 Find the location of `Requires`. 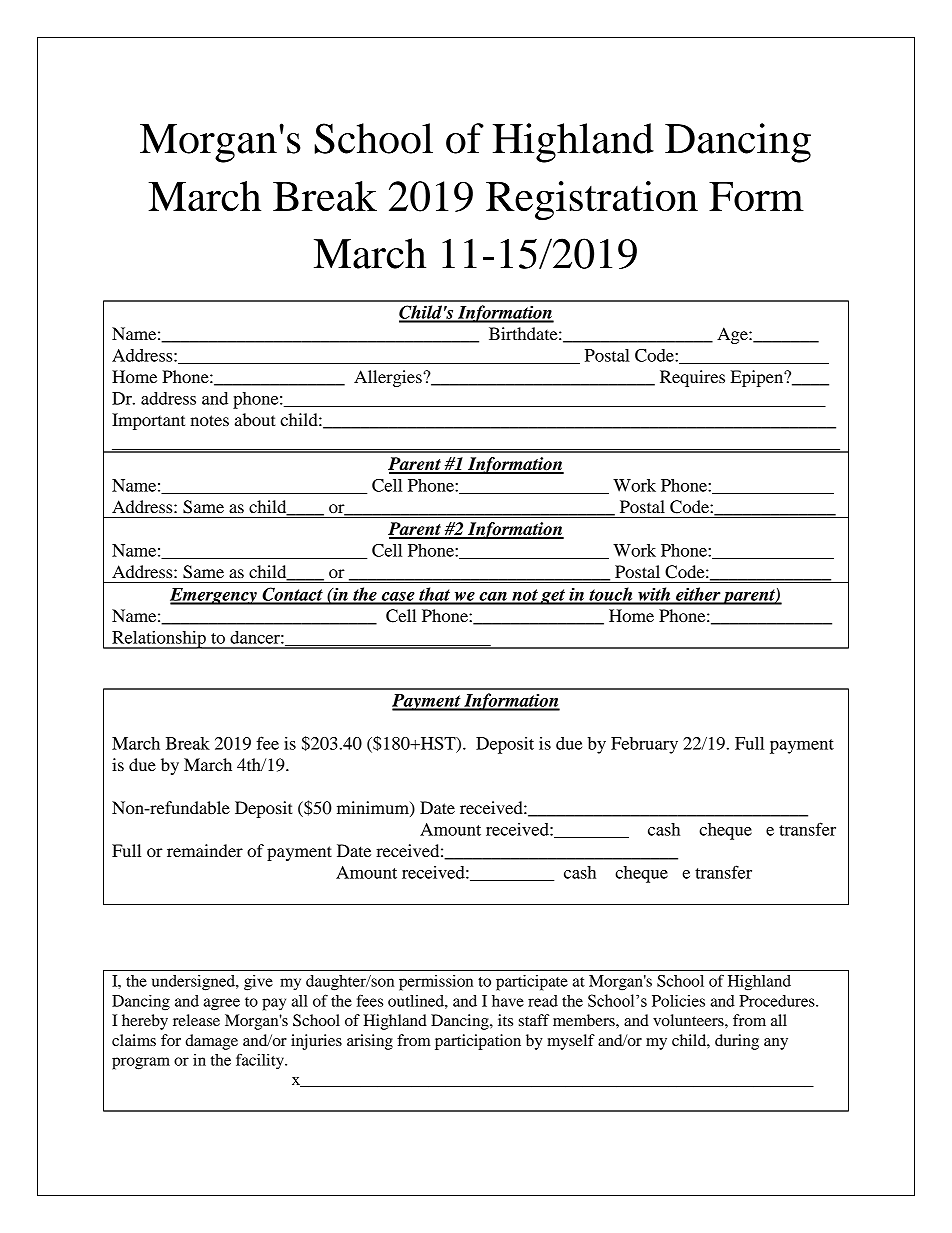

Requires is located at coordinates (692, 378).
